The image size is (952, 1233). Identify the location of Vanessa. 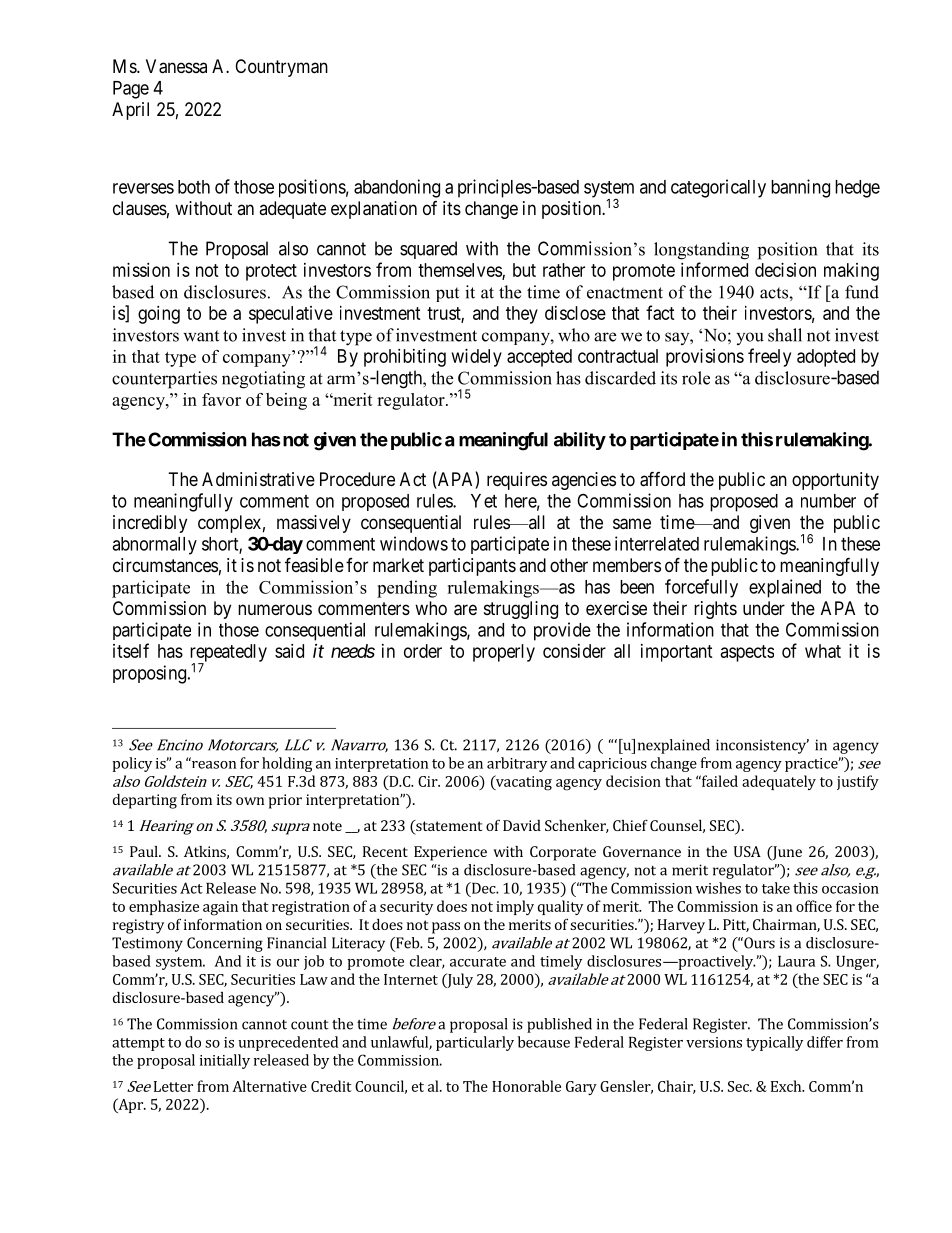
(176, 66).
